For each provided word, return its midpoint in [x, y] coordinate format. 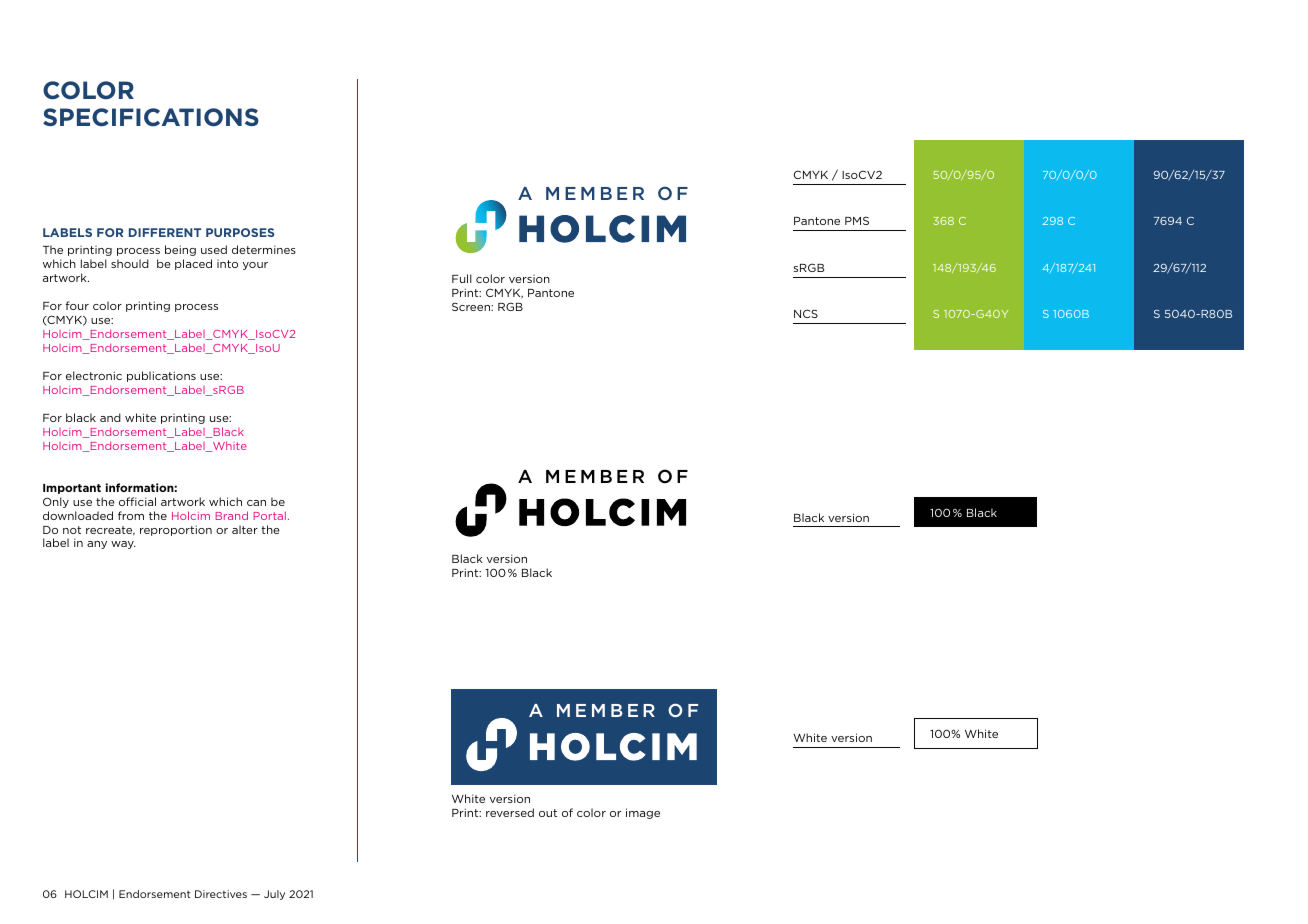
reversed [510, 812]
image [643, 813]
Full [462, 278]
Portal [270, 515]
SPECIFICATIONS [151, 117]
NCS [806, 313]
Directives [221, 894]
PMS [857, 220]
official [137, 501]
